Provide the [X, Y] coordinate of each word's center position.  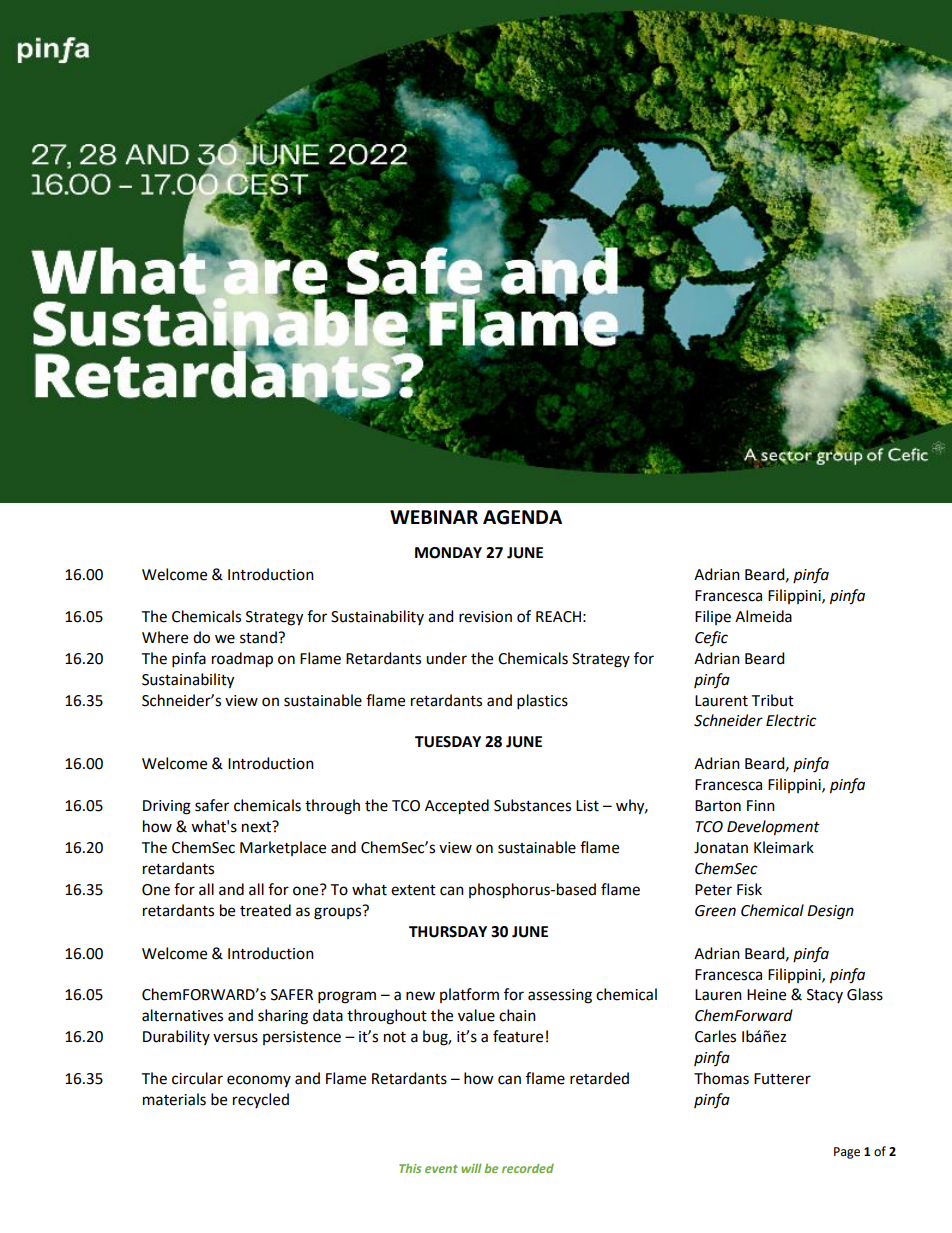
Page [847, 1153]
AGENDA [522, 517]
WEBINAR [434, 517]
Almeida [763, 616]
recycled [261, 1100]
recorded [528, 1168]
